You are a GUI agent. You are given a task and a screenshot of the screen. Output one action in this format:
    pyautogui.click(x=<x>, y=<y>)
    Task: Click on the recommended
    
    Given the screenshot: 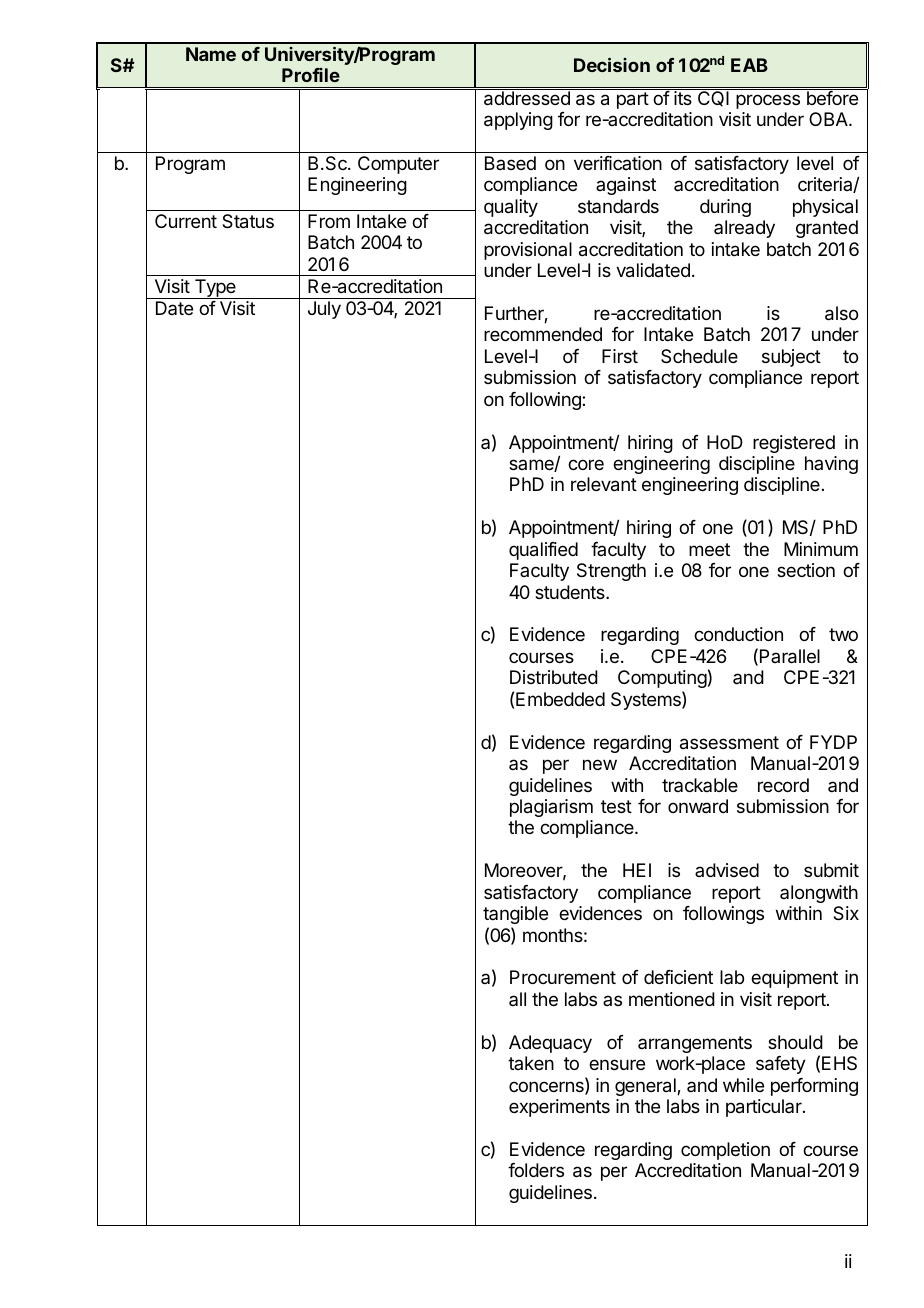 What is the action you would take?
    pyautogui.click(x=543, y=334)
